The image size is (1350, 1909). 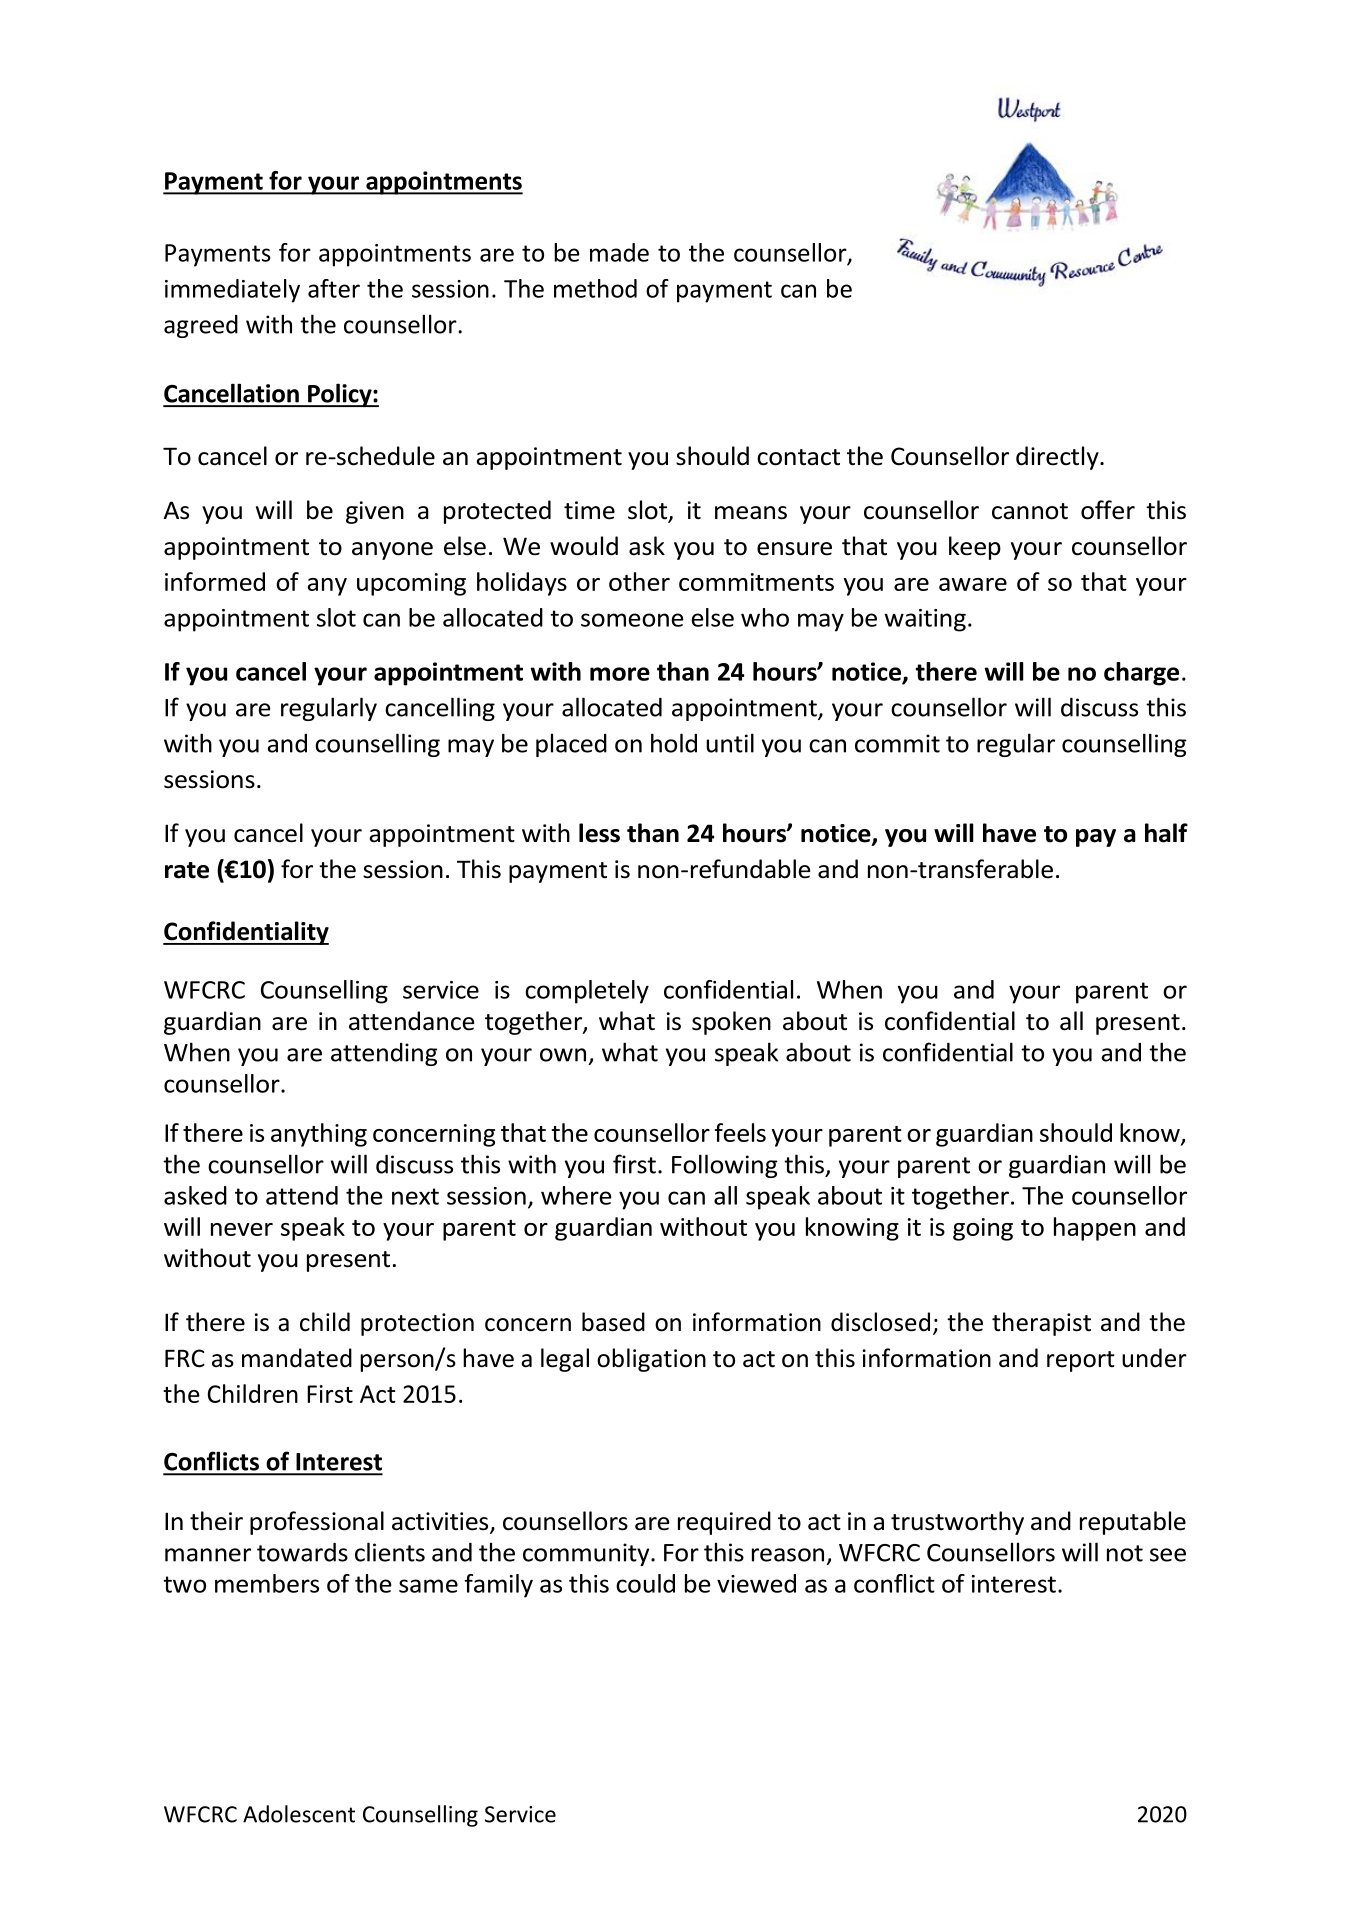 What do you see at coordinates (645, 1583) in the screenshot?
I see `could` at bounding box center [645, 1583].
